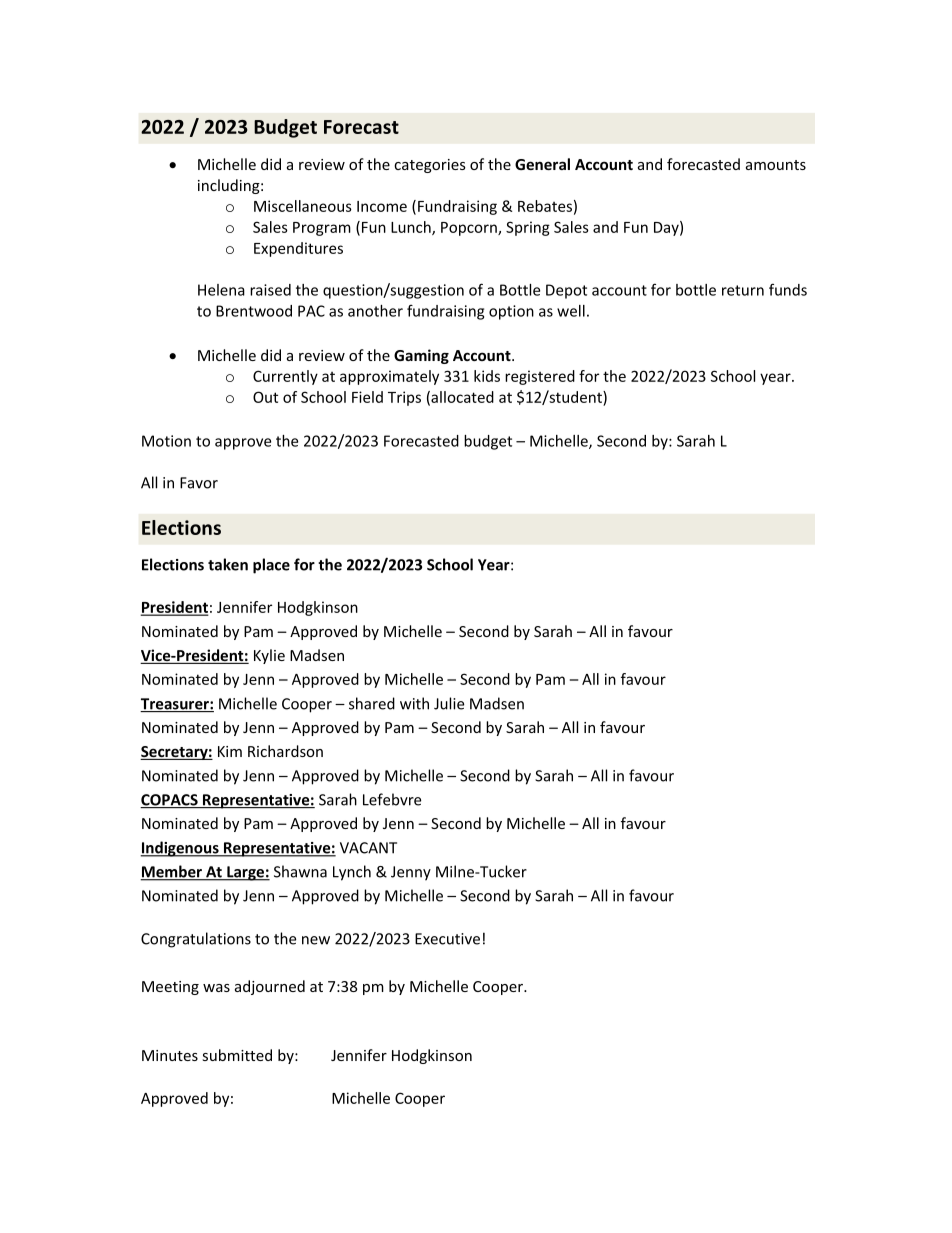 The width and height of the screenshot is (952, 1233). What do you see at coordinates (228, 564) in the screenshot?
I see `taken` at bounding box center [228, 564].
